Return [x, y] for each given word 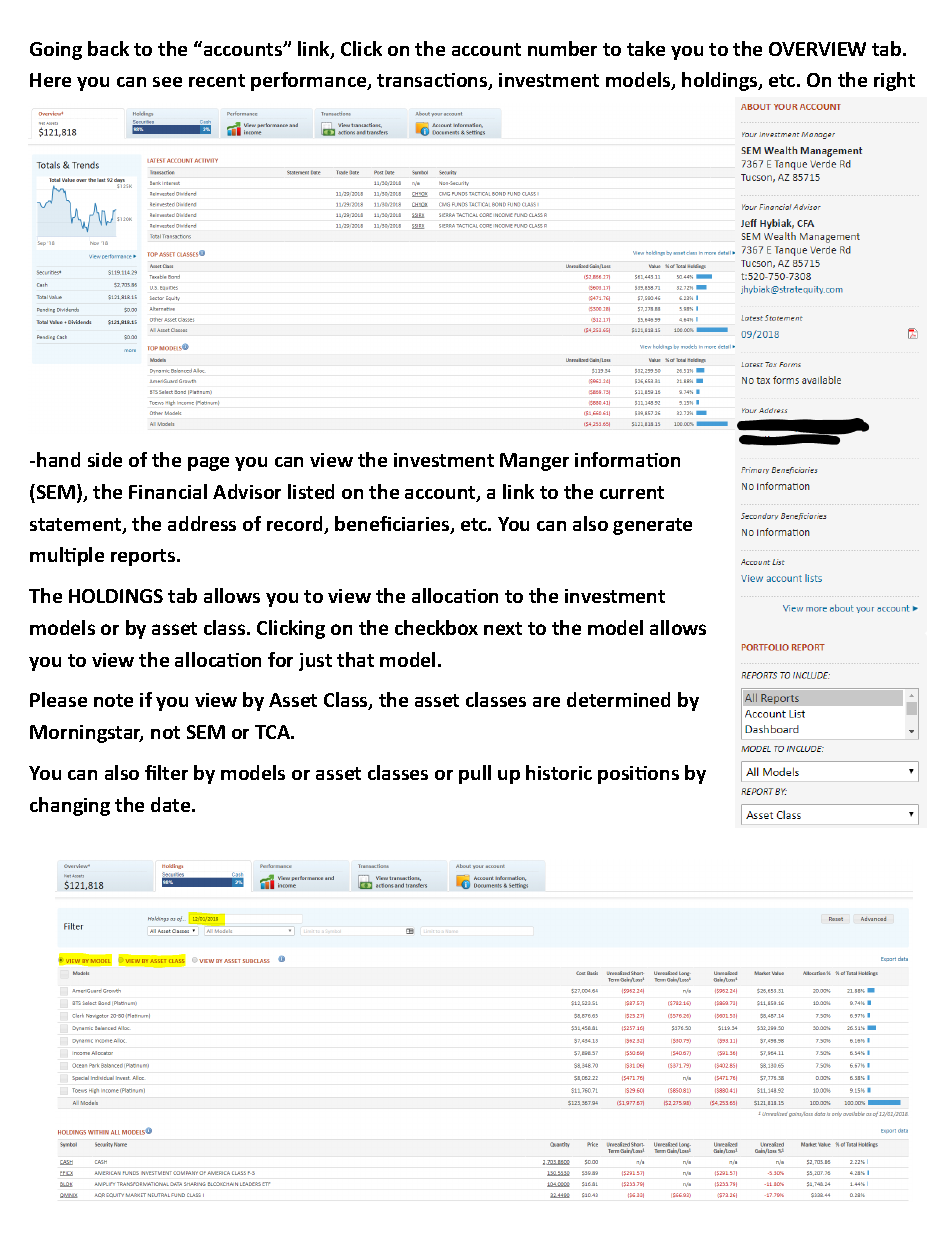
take [646, 48]
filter [166, 772]
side [105, 459]
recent [217, 80]
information [627, 459]
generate [652, 526]
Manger [534, 462]
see [167, 82]
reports [144, 557]
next [503, 628]
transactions [433, 81]
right [894, 81]
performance [310, 81]
